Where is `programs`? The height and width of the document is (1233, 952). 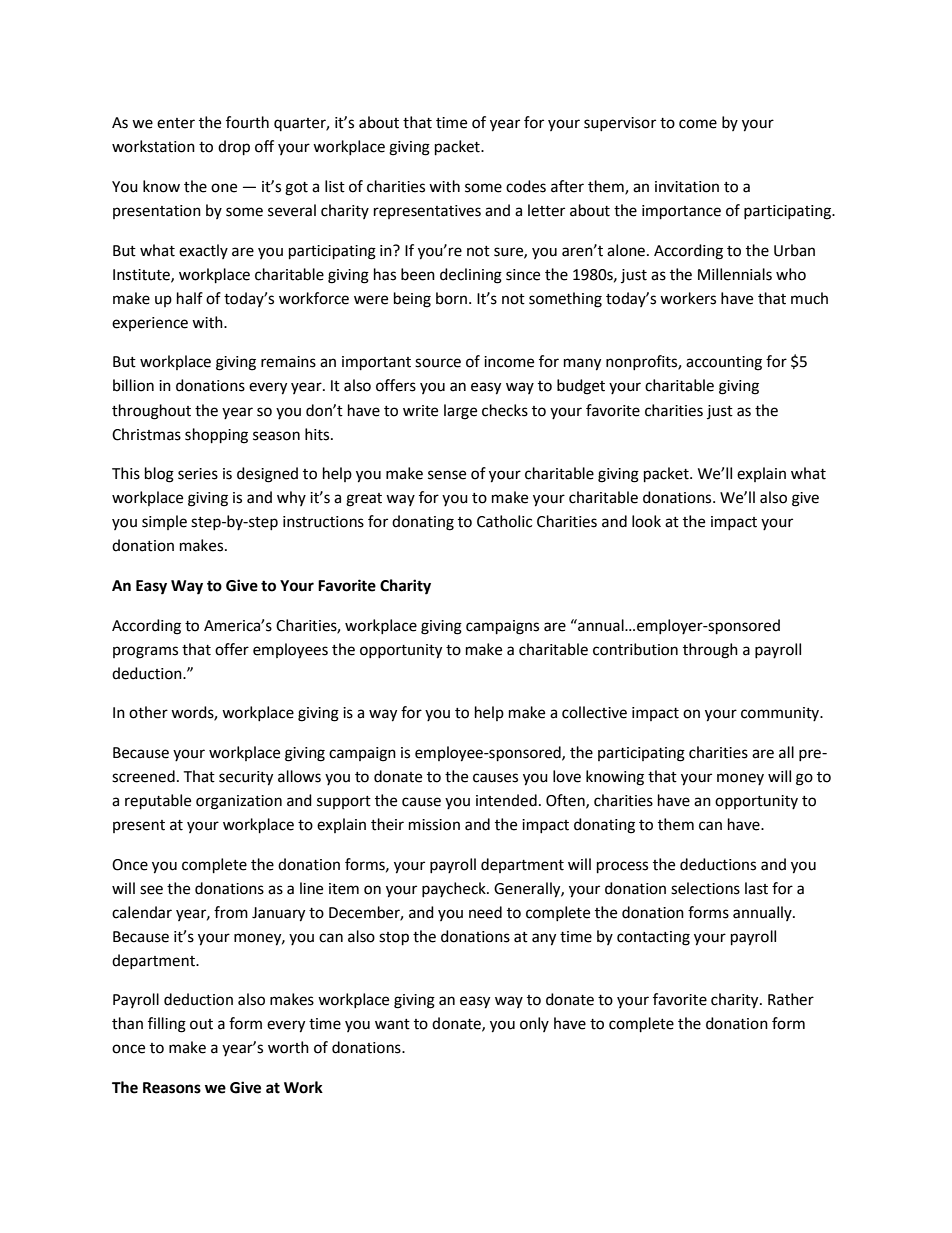
programs is located at coordinates (145, 652).
